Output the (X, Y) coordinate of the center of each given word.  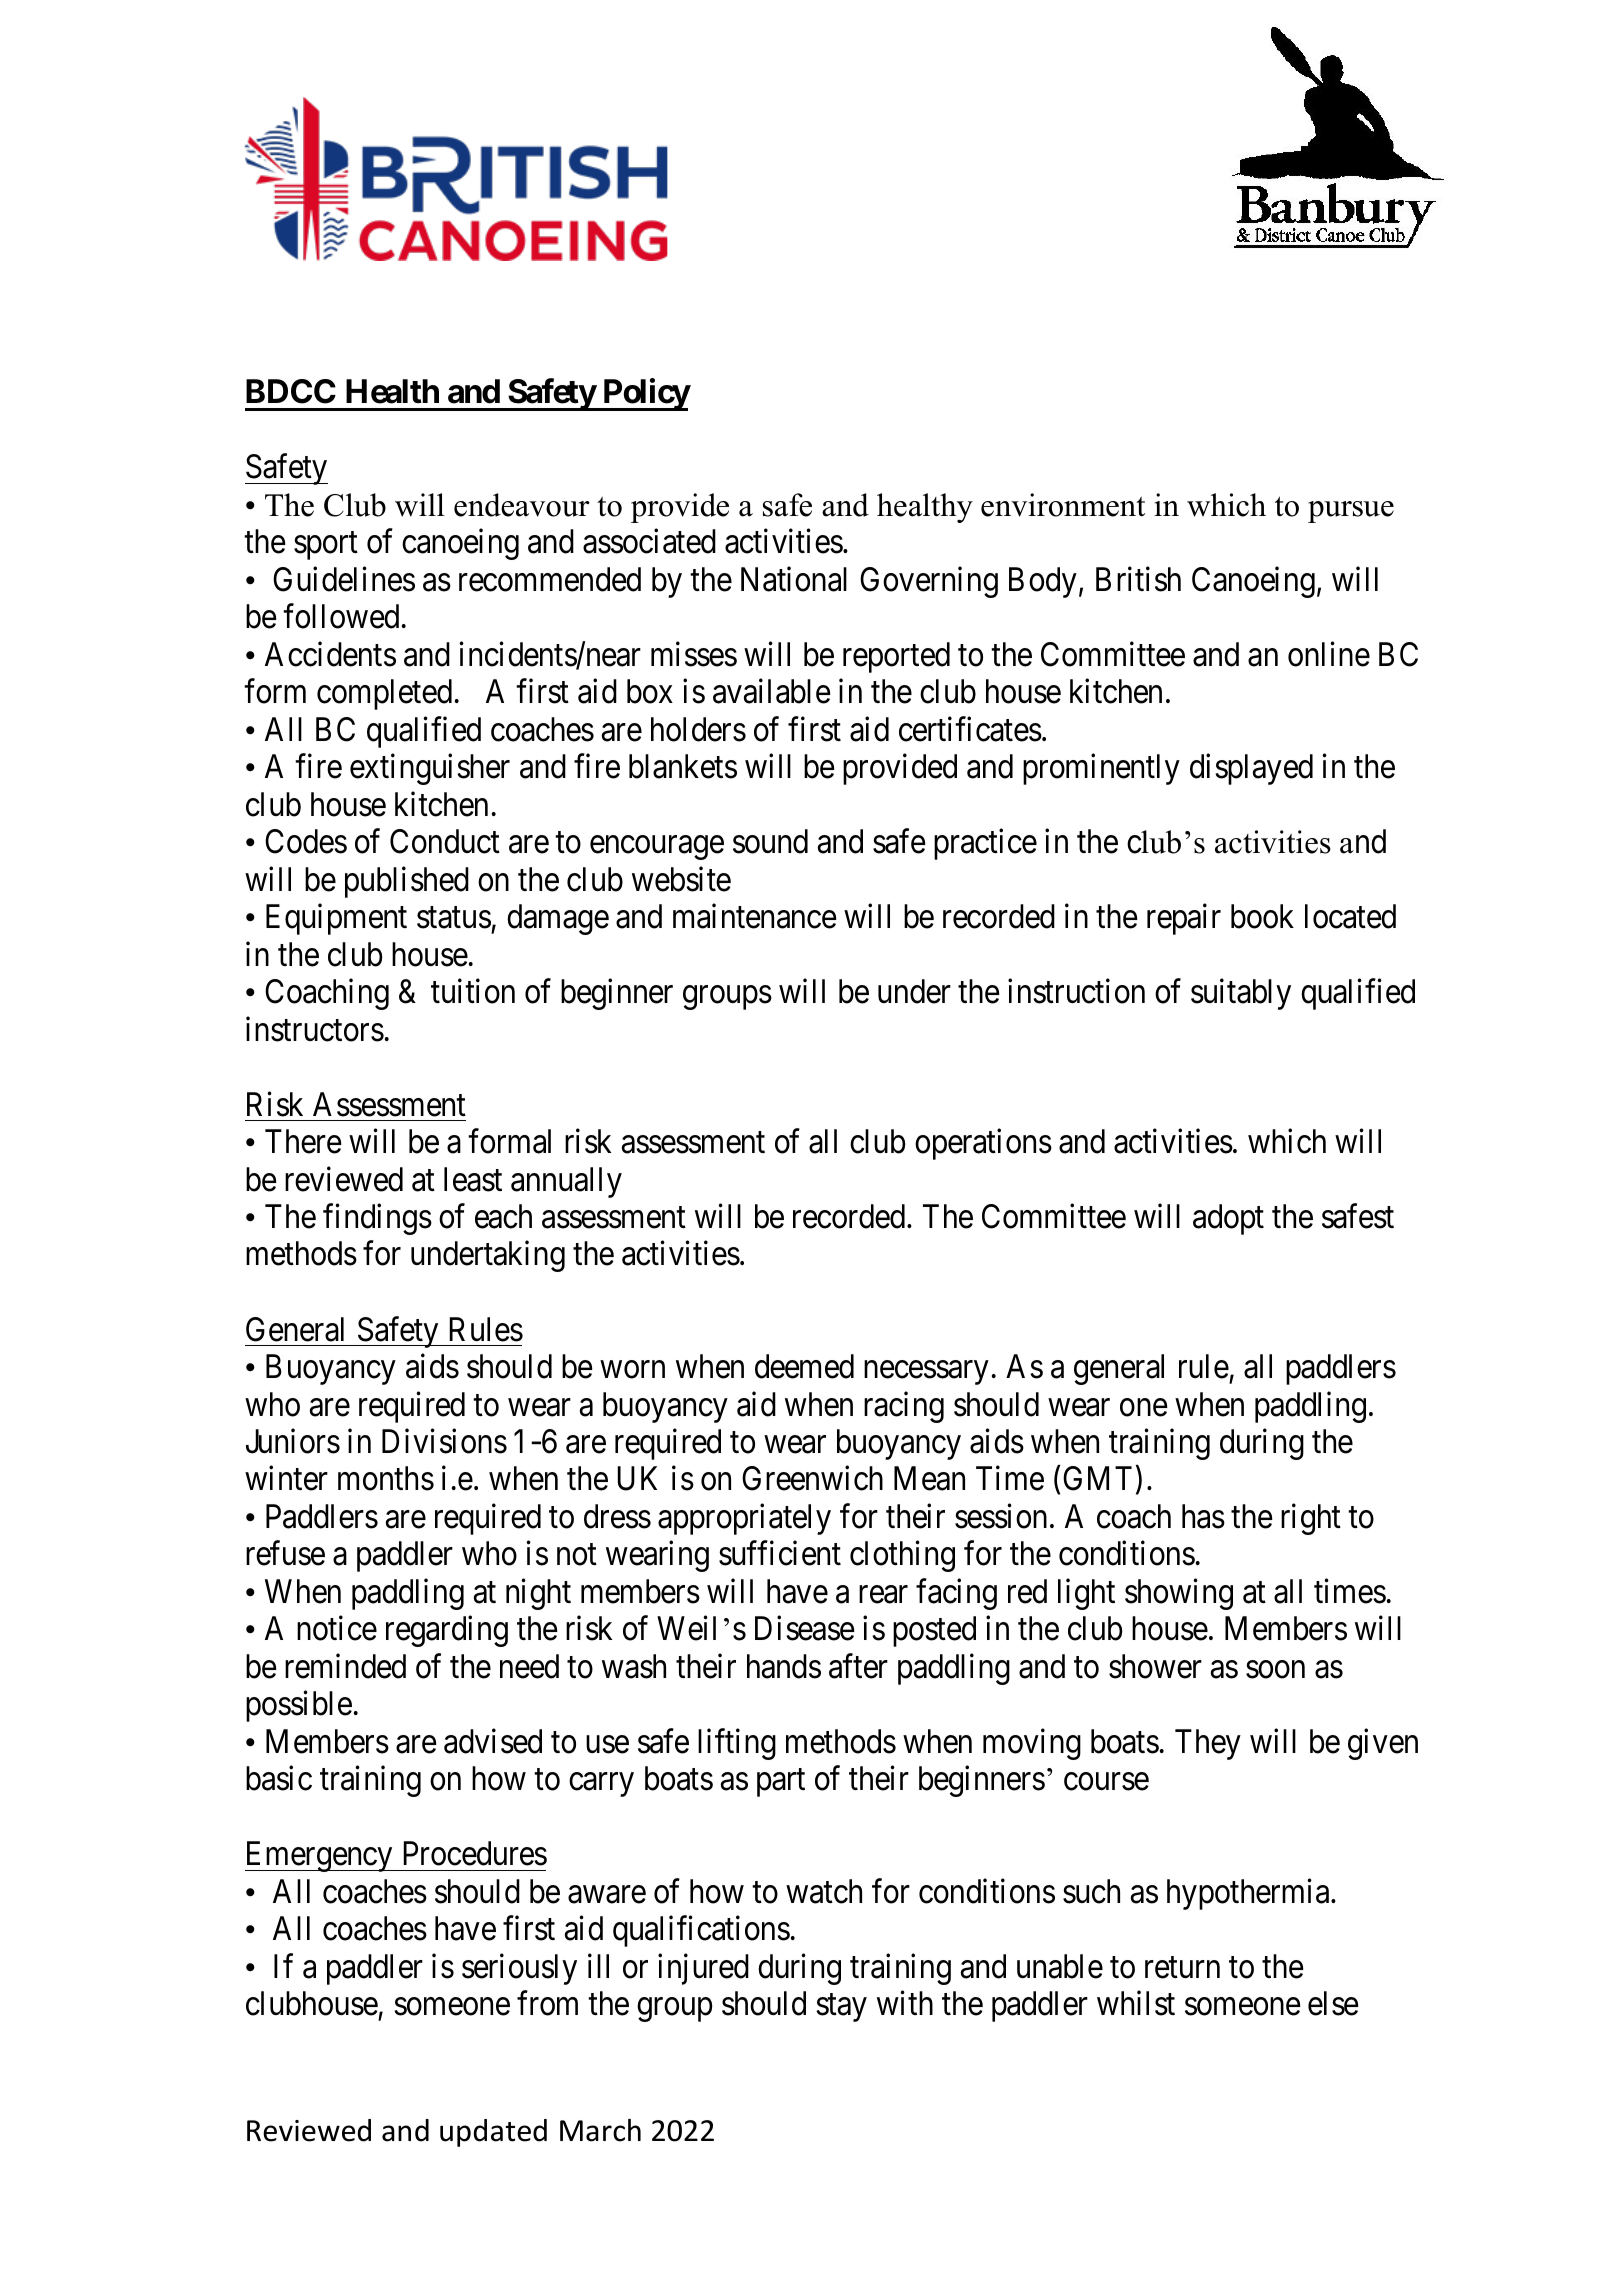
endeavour (522, 505)
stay (842, 2008)
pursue (1351, 512)
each (503, 1216)
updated (493, 2133)
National (794, 579)
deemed (804, 1366)
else (1333, 2003)
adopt (1228, 1219)
